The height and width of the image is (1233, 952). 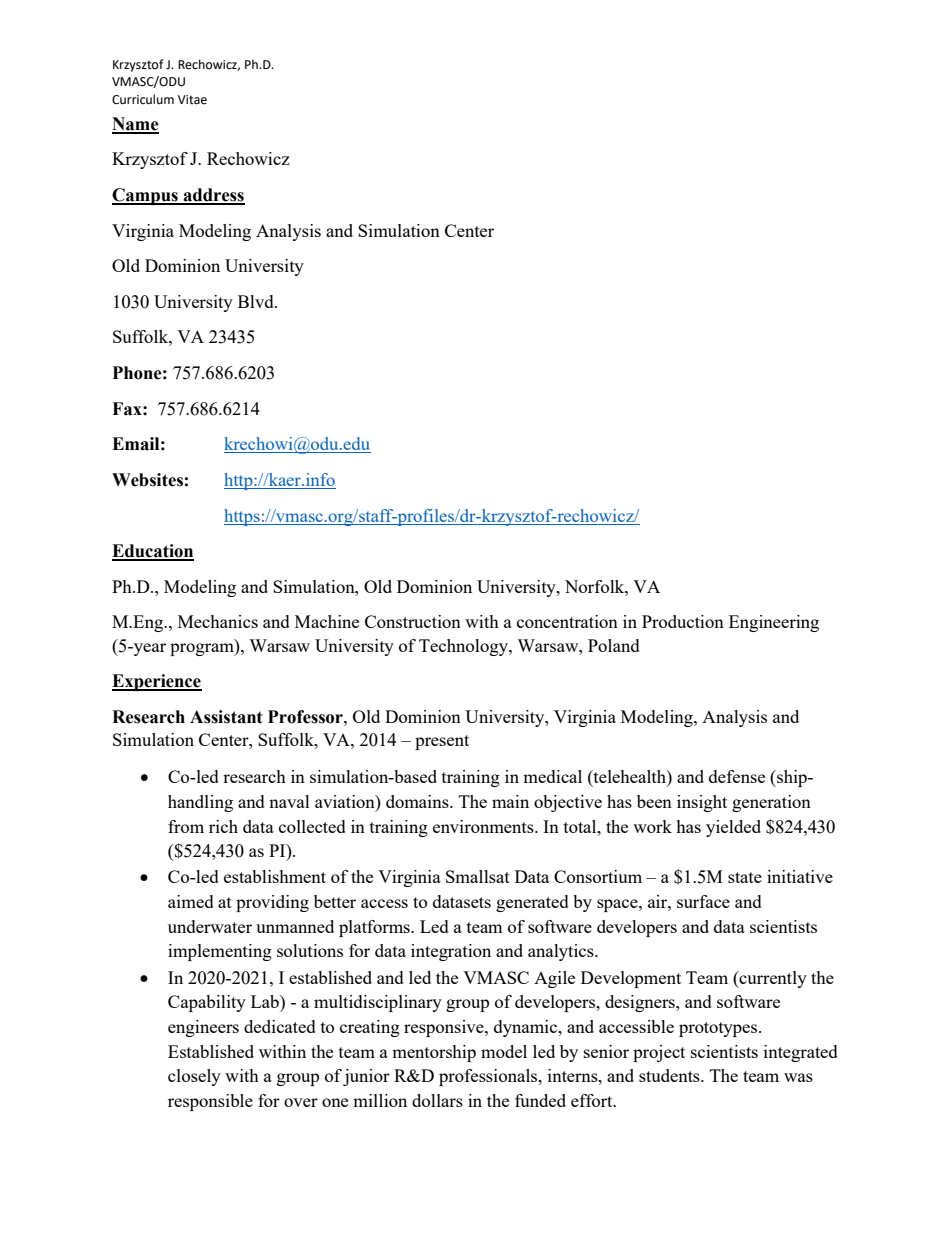 What do you see at coordinates (442, 742) in the image?
I see `present` at bounding box center [442, 742].
